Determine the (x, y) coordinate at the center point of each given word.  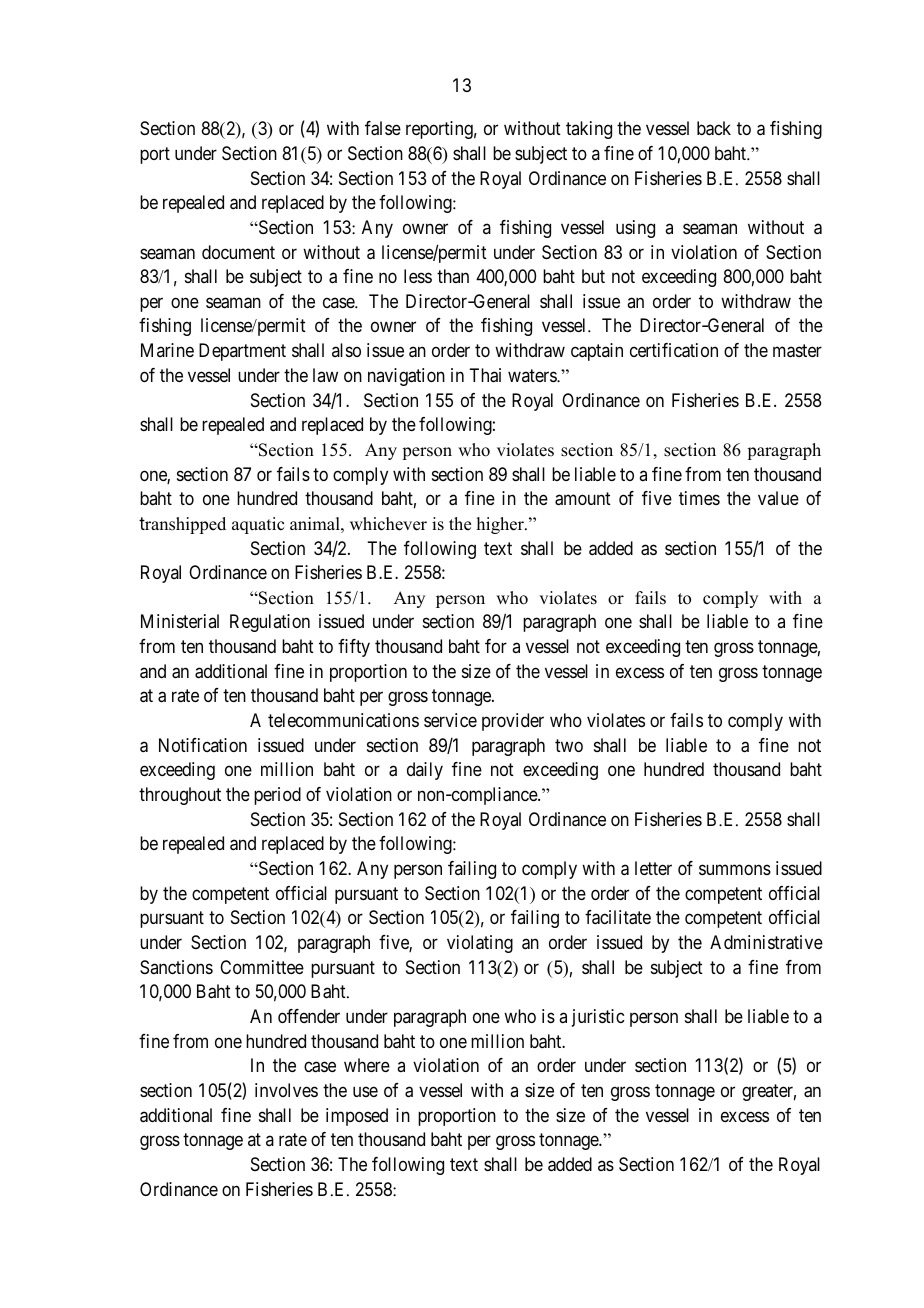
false (383, 128)
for (496, 646)
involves (286, 1090)
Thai (485, 375)
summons (735, 870)
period (277, 796)
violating (480, 944)
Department (242, 352)
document (238, 252)
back (714, 128)
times (699, 498)
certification (674, 350)
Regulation (270, 623)
